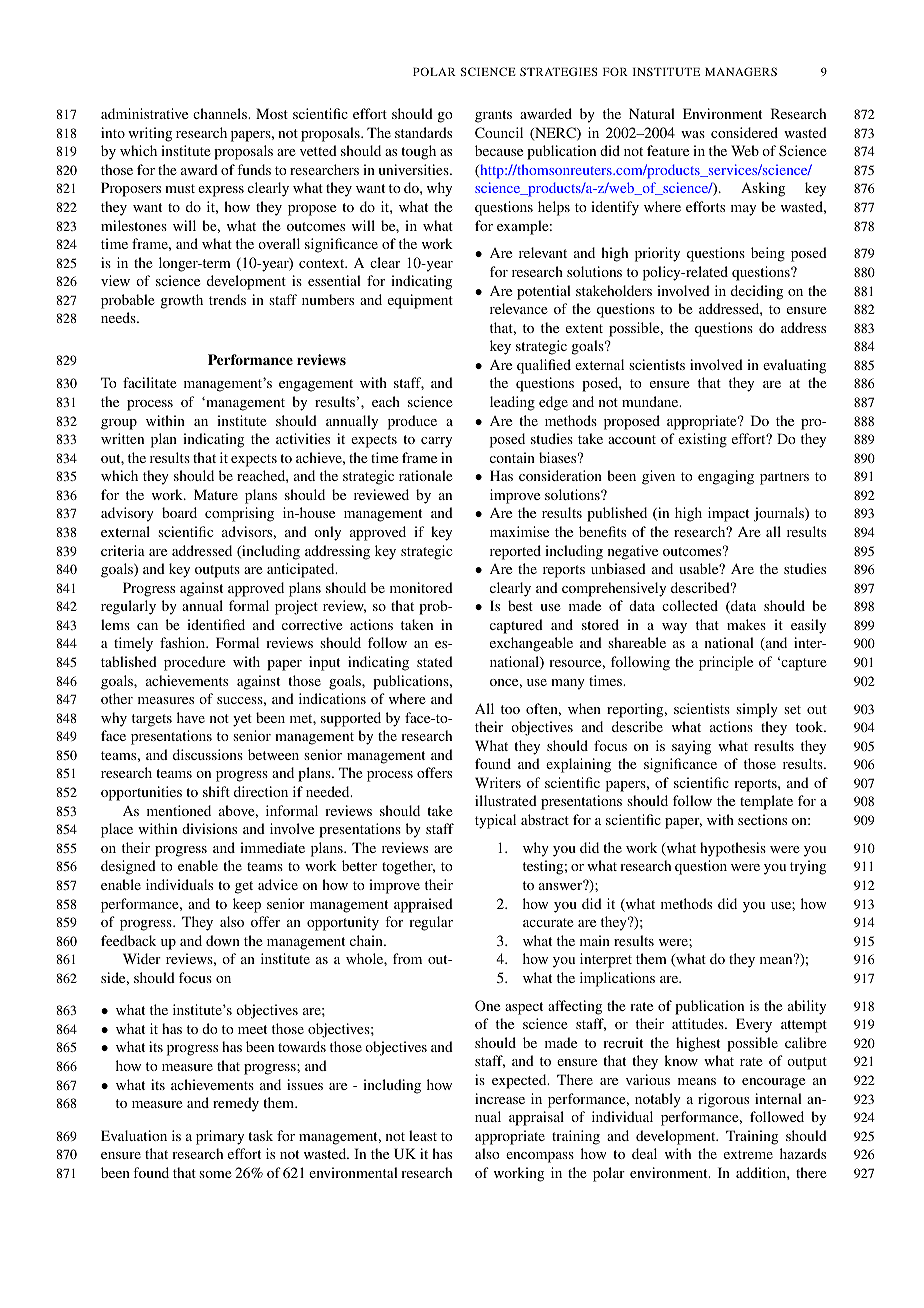 Image resolution: width=924 pixels, height=1308 pixels. I want to click on deciding, so click(757, 292).
